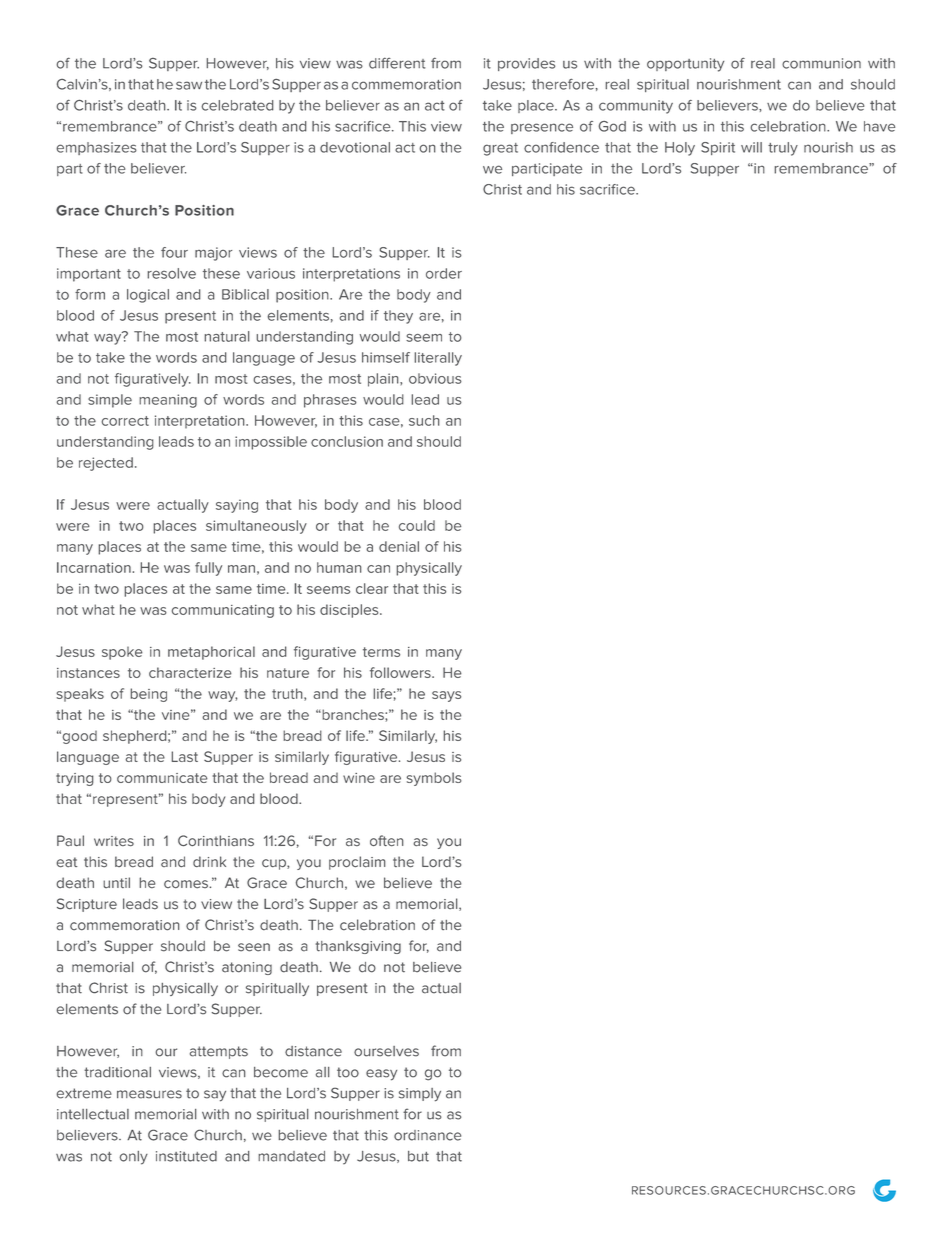  I want to click on ordinance, so click(427, 1135).
